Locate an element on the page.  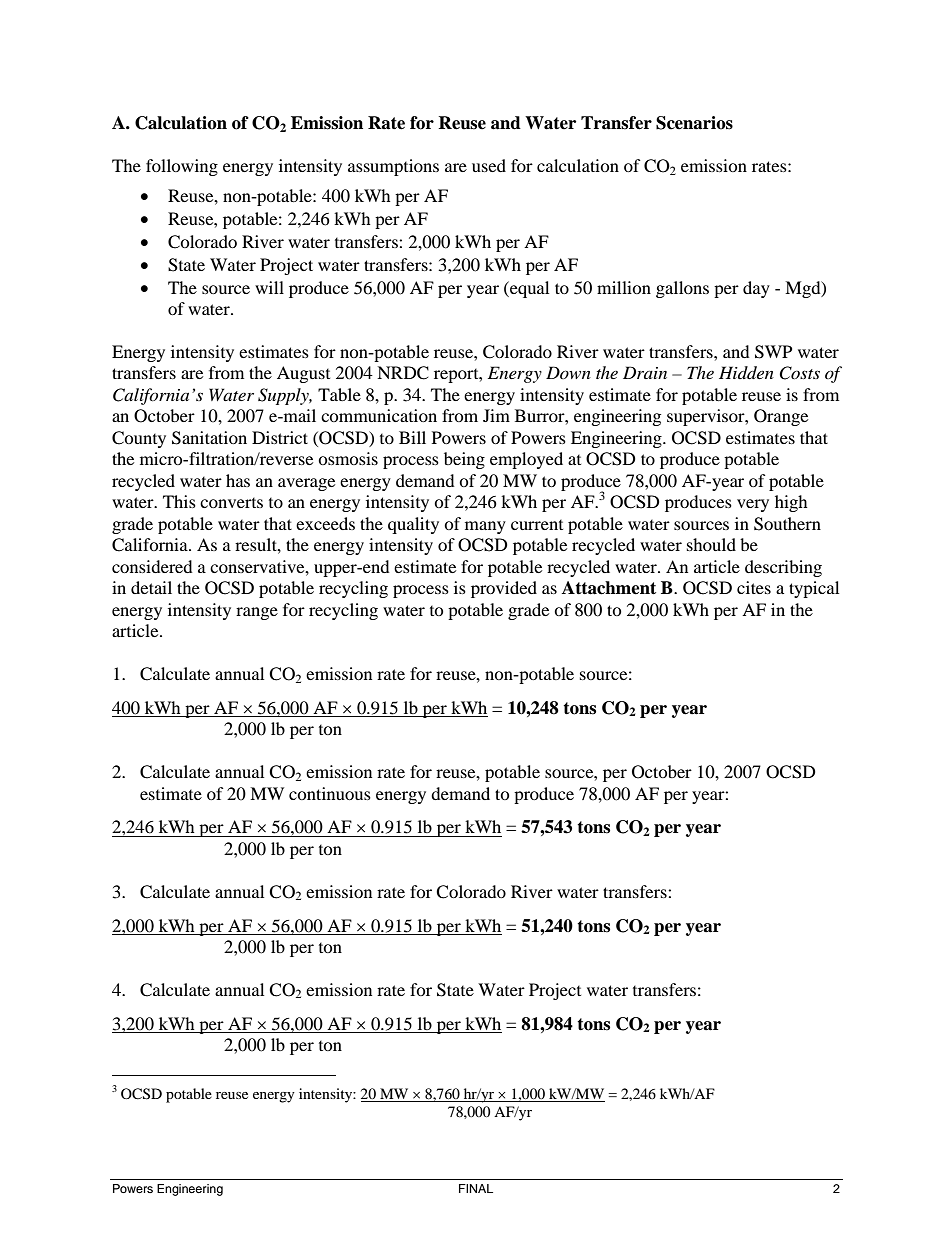
Scenarios is located at coordinates (694, 123).
